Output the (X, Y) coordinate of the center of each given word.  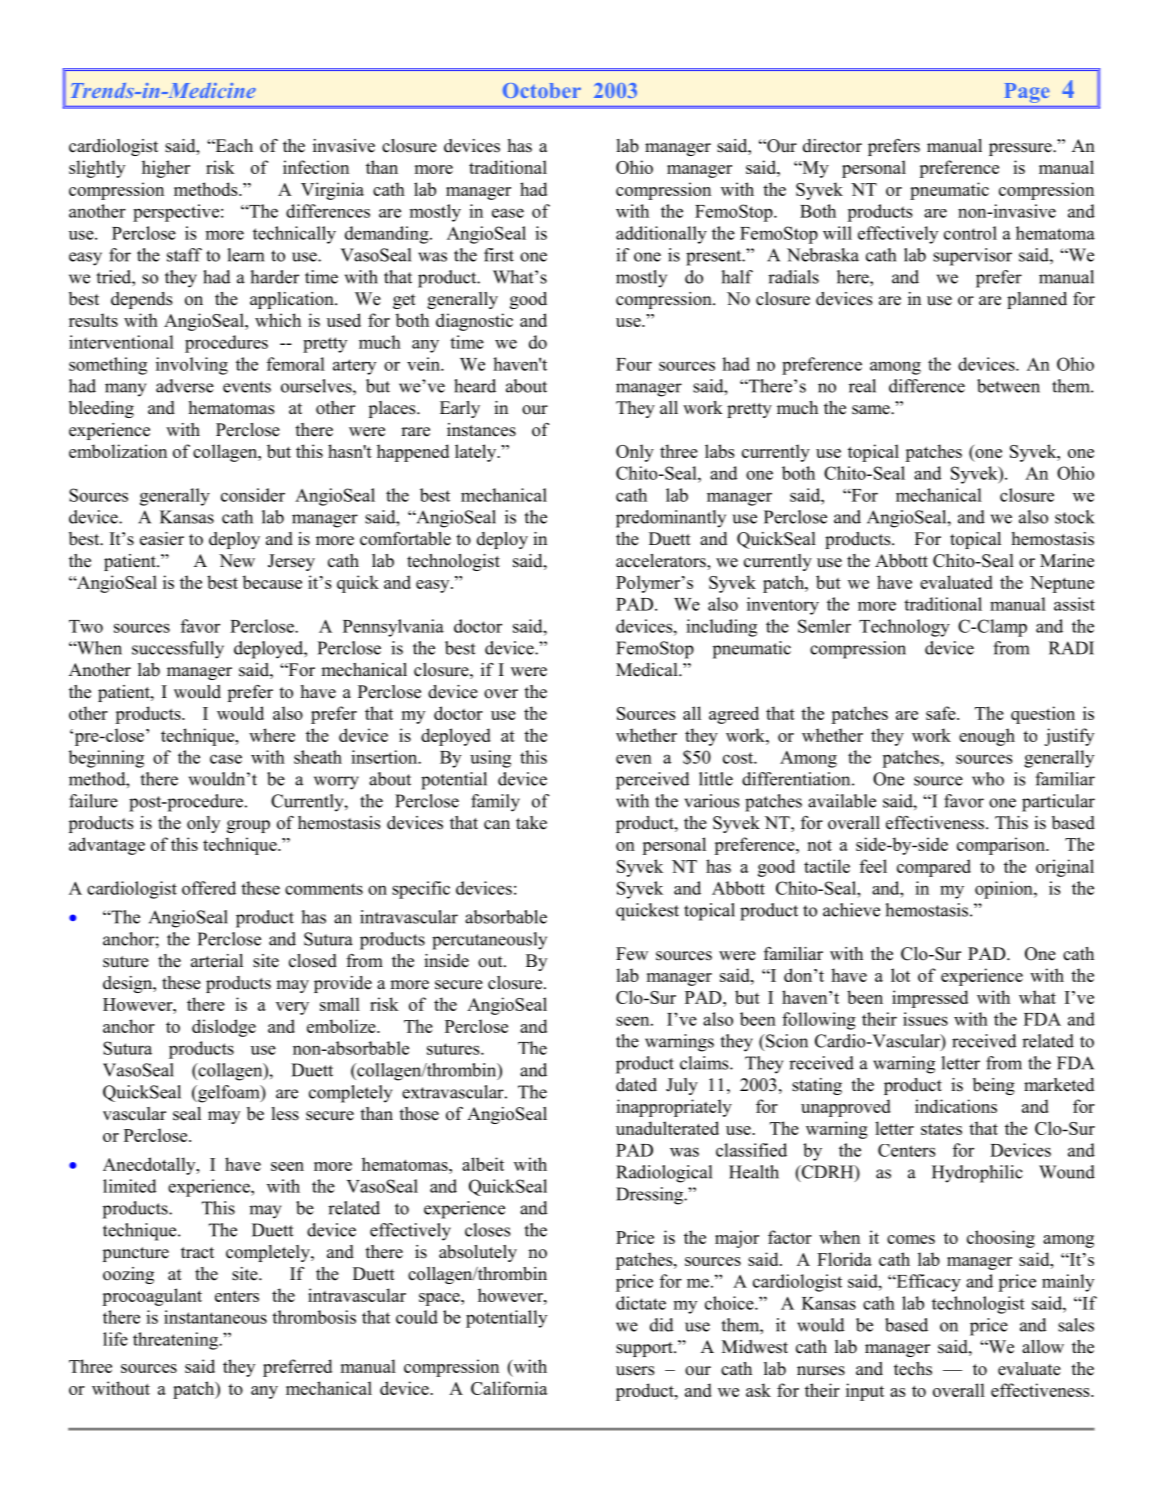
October (542, 90)
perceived (653, 781)
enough (987, 737)
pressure (1021, 149)
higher (166, 169)
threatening (176, 1341)
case (226, 759)
